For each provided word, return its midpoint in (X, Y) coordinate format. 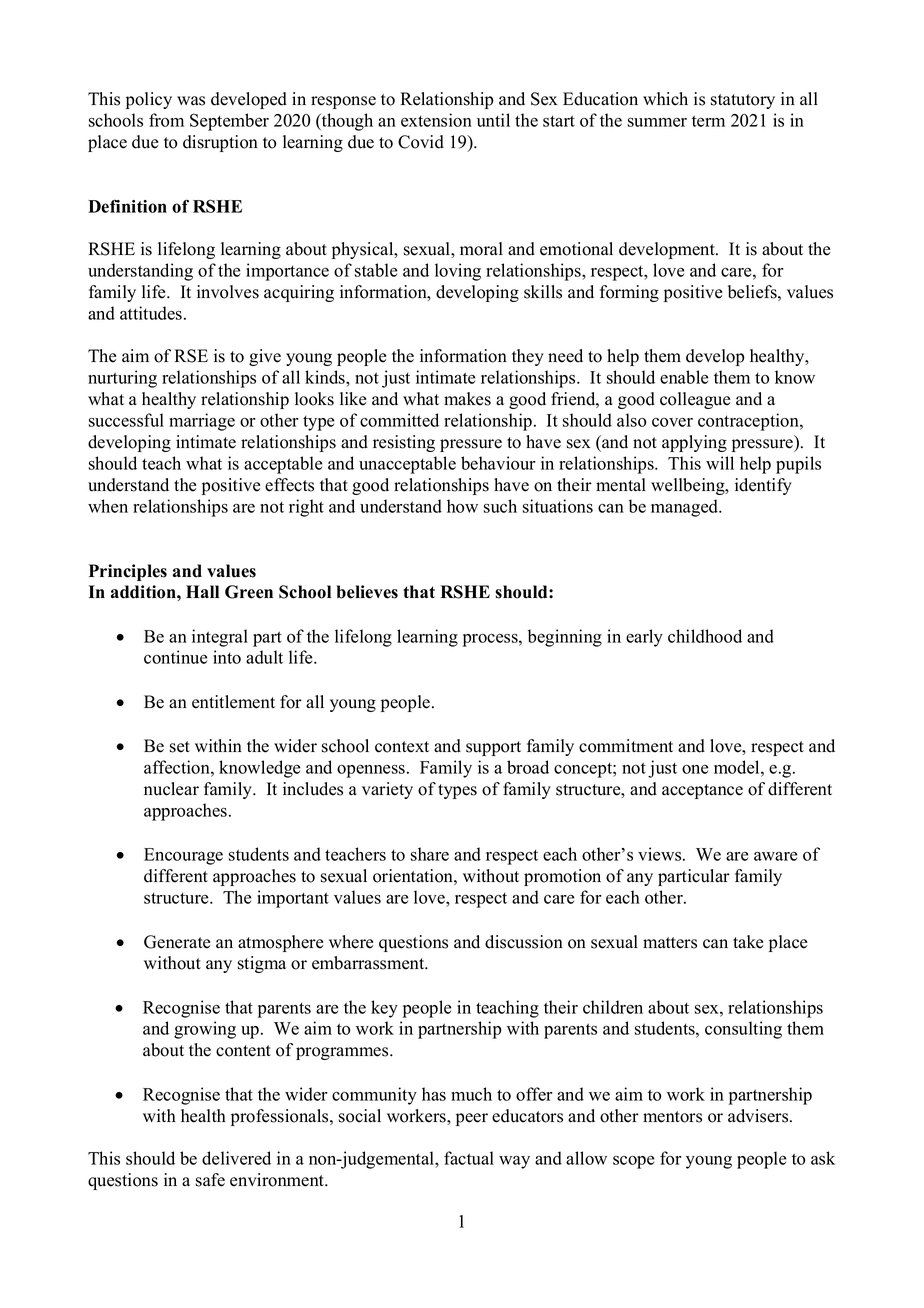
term (708, 121)
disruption (220, 143)
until (493, 120)
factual (469, 1158)
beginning (565, 638)
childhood (705, 636)
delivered (236, 1158)
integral (220, 638)
